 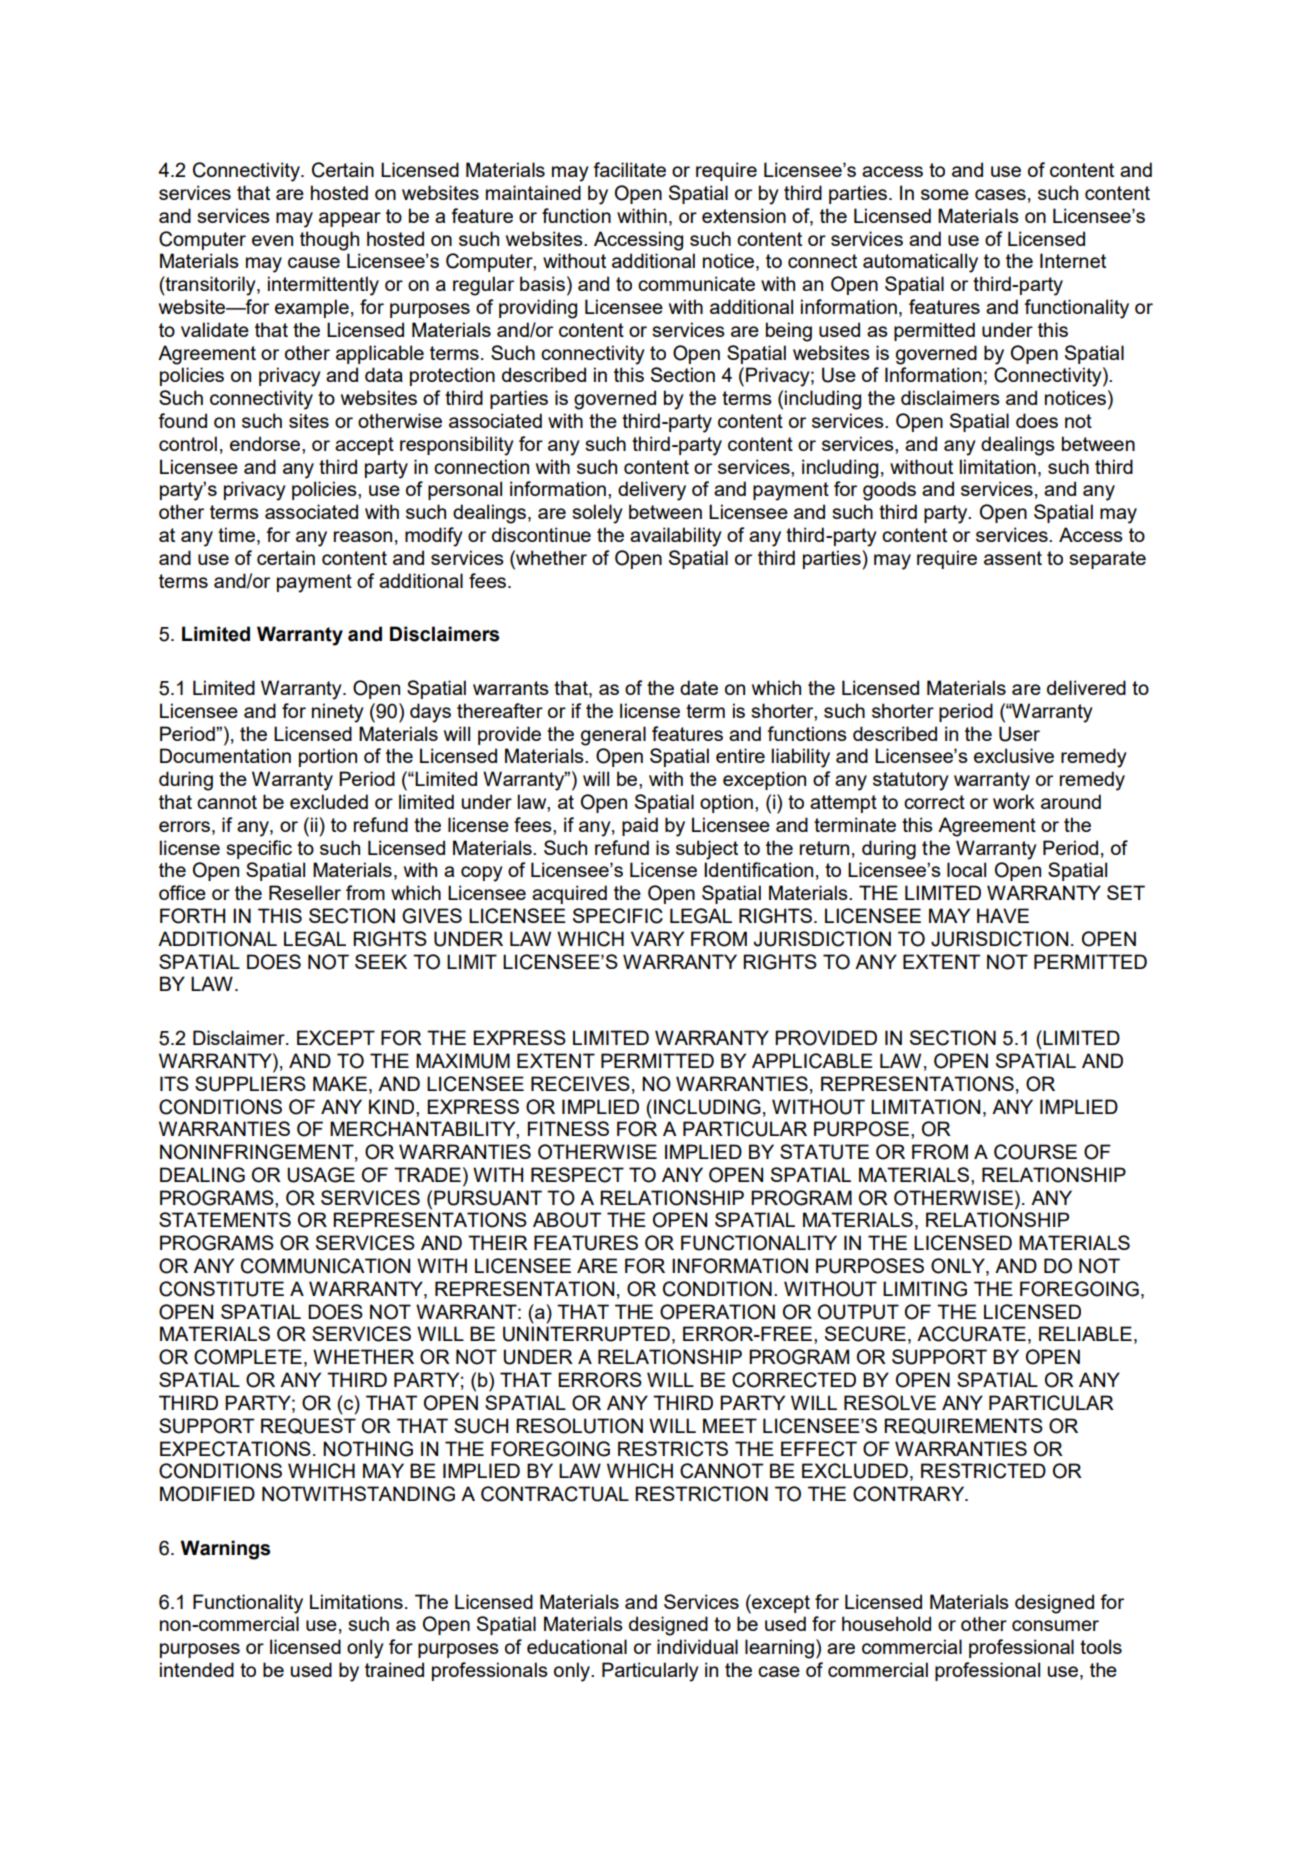 I want to click on facilitate, so click(x=629, y=169).
